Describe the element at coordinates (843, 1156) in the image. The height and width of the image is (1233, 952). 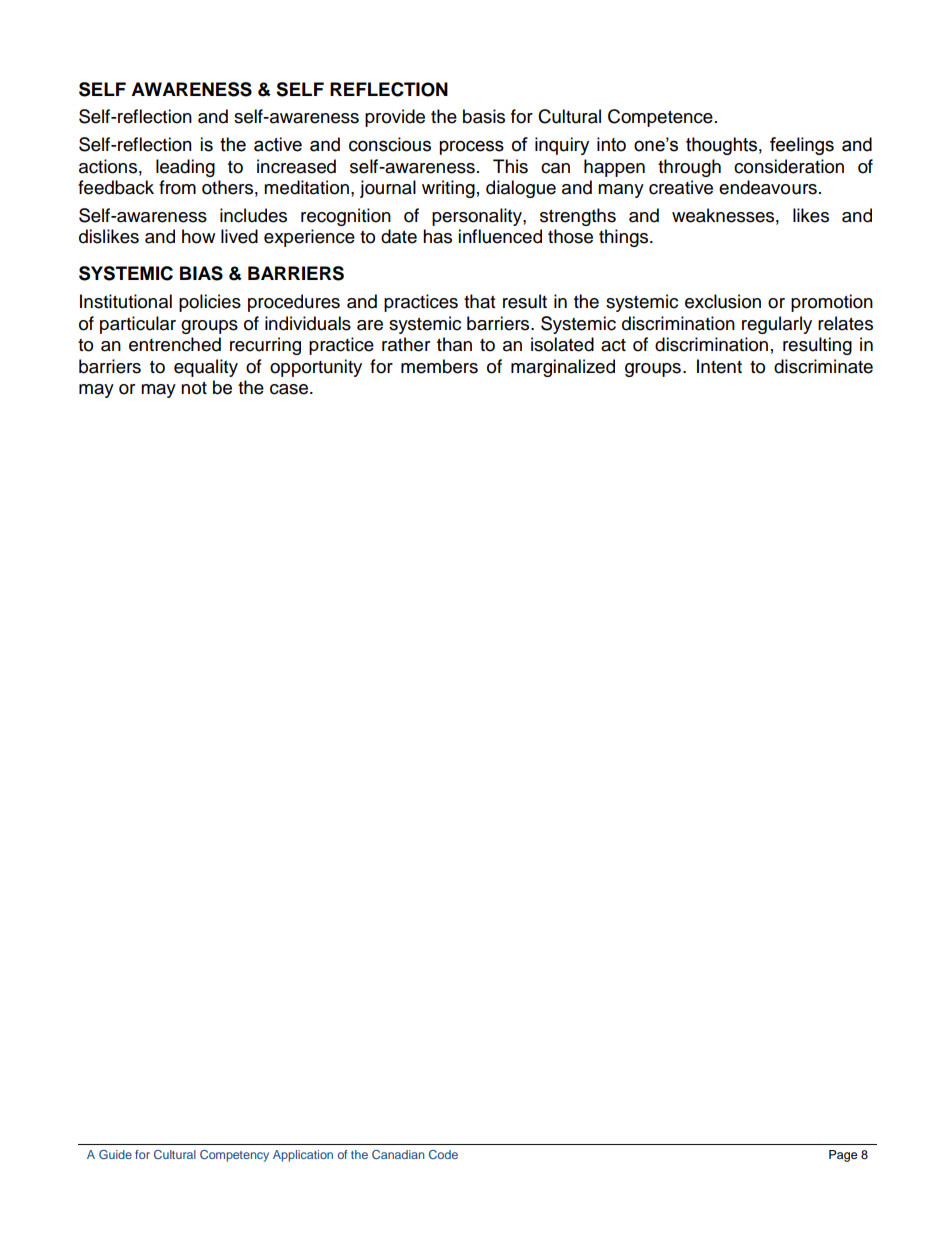
I see `Page` at that location.
